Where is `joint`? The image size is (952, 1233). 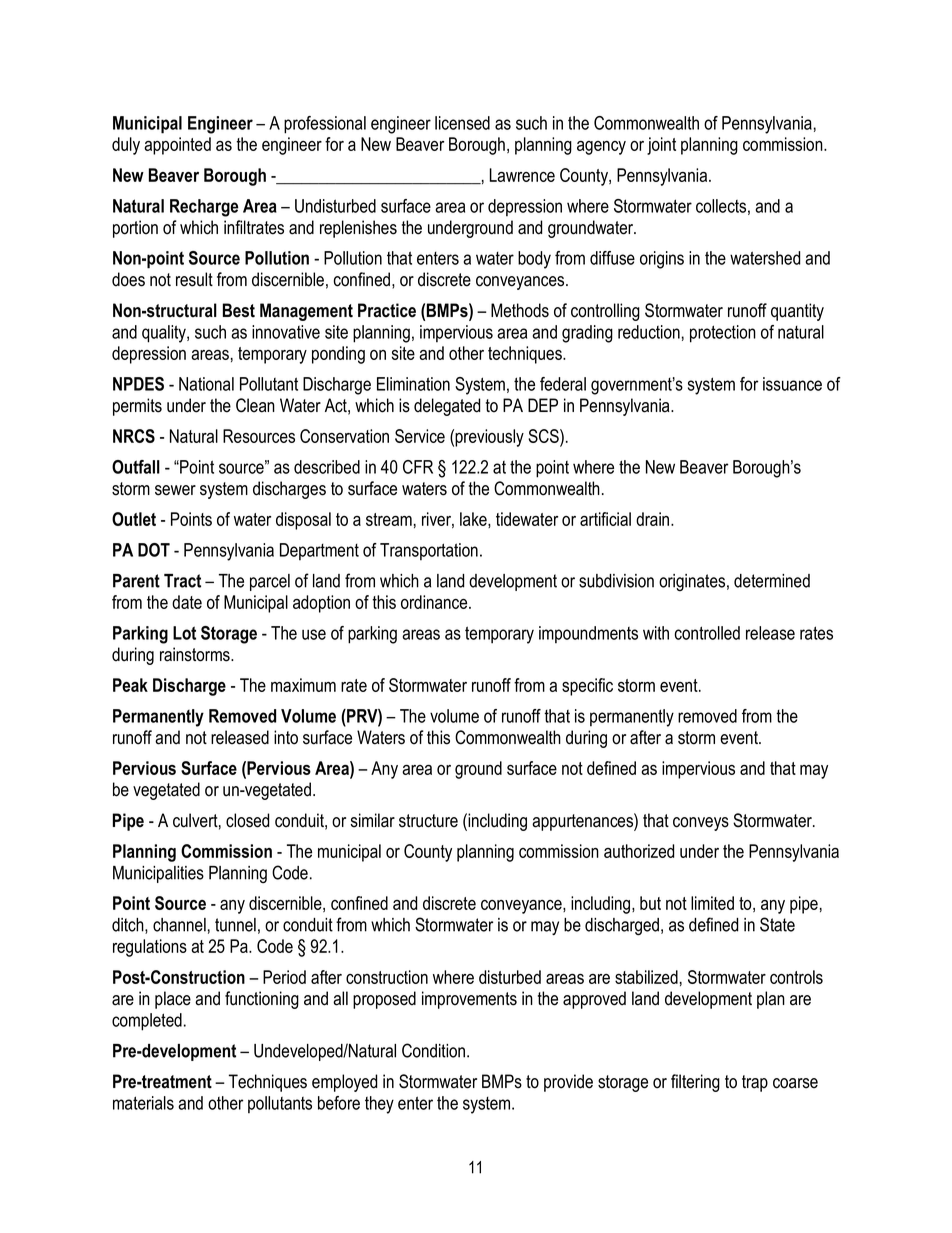 joint is located at coordinates (661, 146).
